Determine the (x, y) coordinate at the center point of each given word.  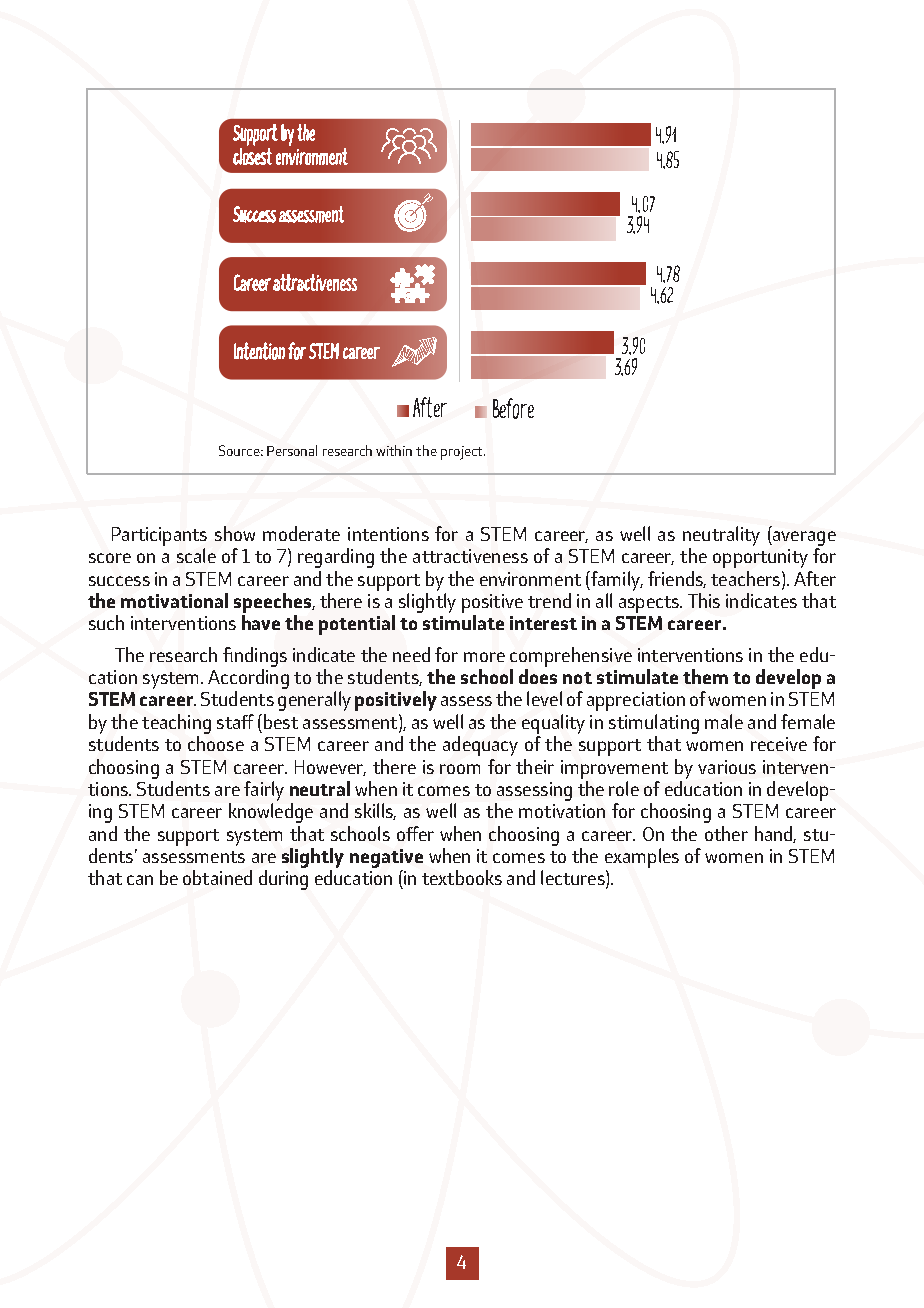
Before (513, 408)
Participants (159, 536)
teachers (747, 578)
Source (239, 450)
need (411, 654)
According (248, 679)
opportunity (760, 558)
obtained (217, 877)
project (463, 453)
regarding (336, 558)
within (394, 450)
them (705, 676)
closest (252, 156)
